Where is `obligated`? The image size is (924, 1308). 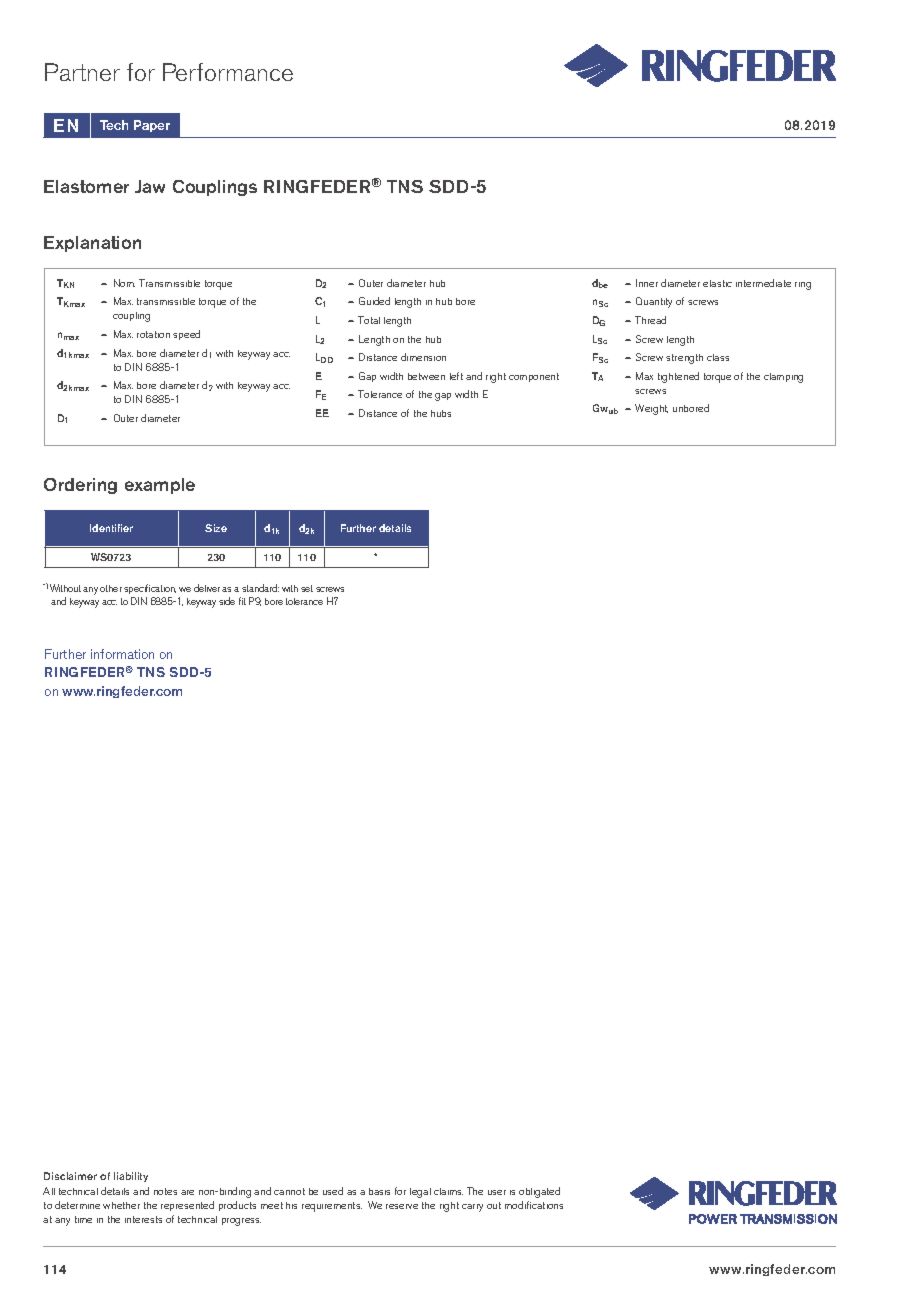 obligated is located at coordinates (539, 1192).
